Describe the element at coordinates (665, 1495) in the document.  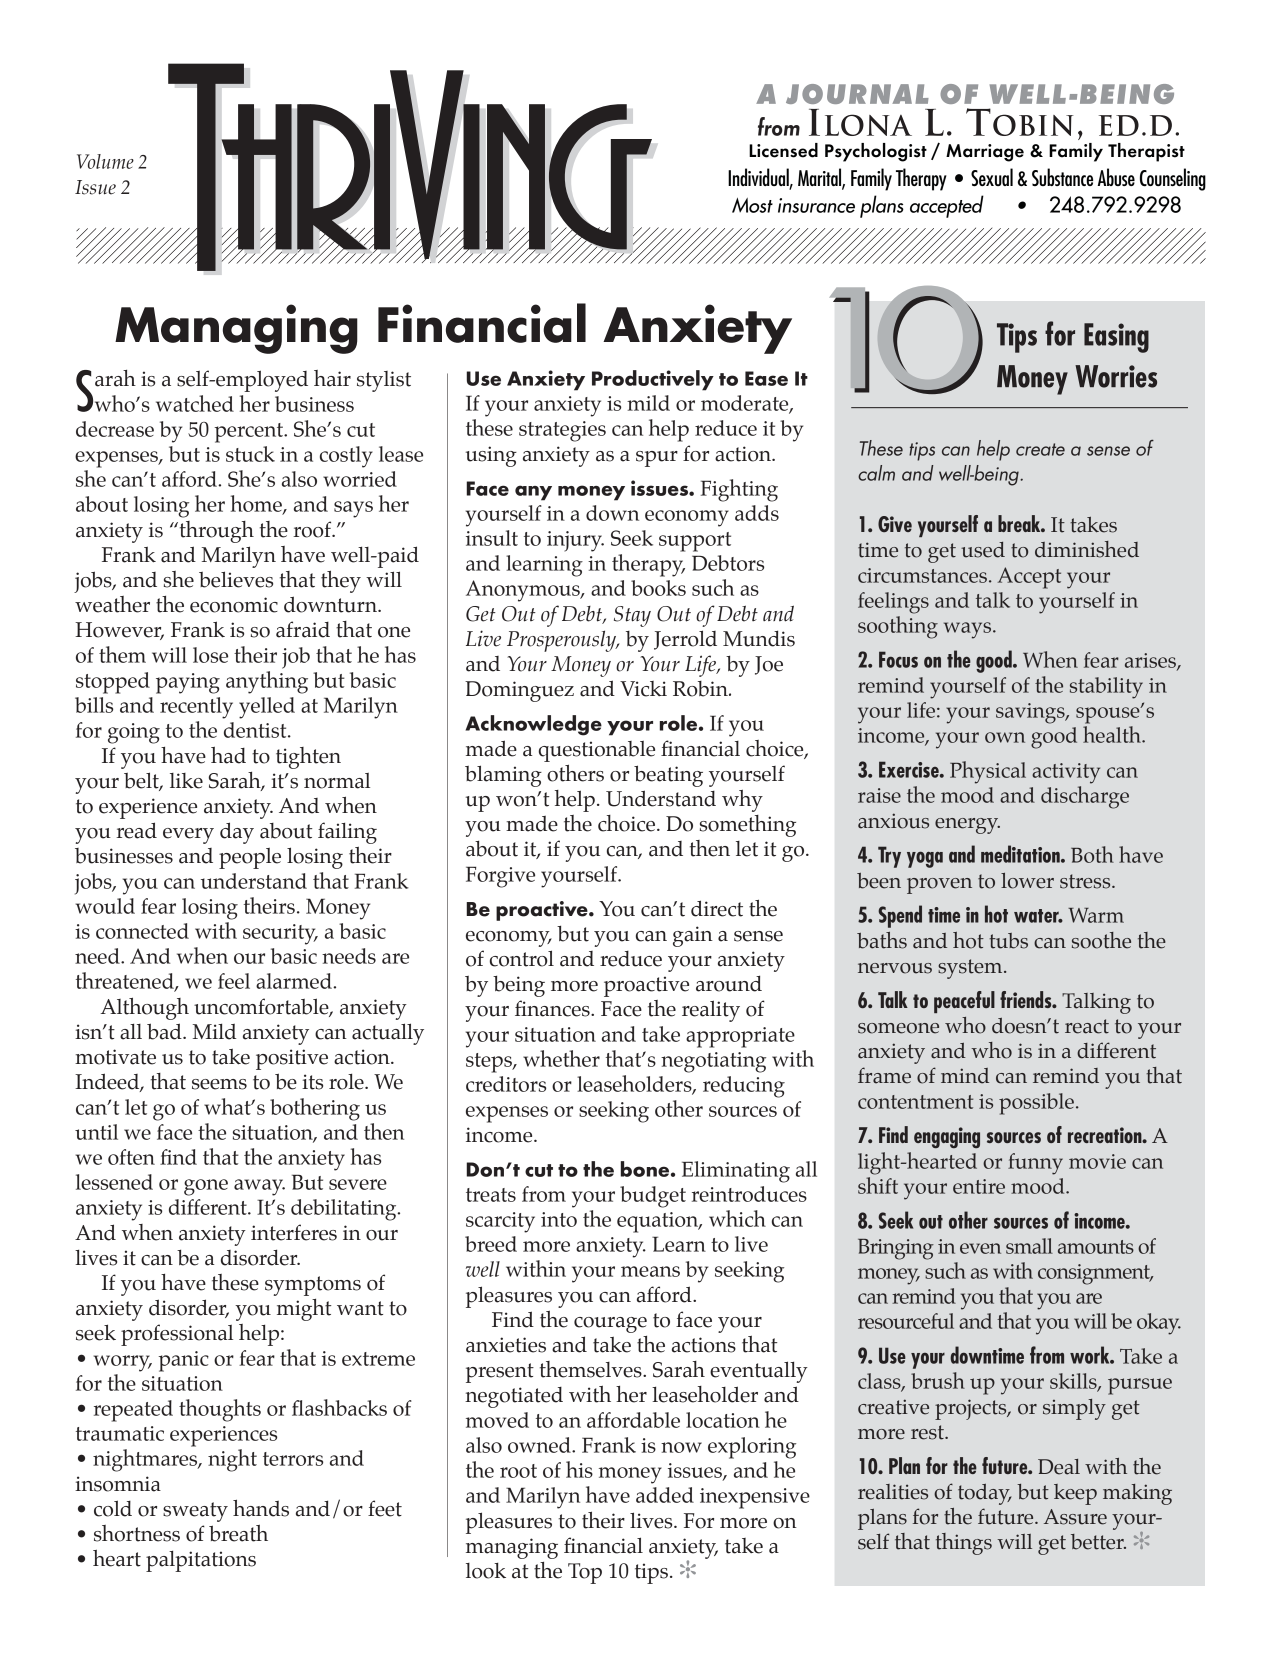
I see `added` at that location.
